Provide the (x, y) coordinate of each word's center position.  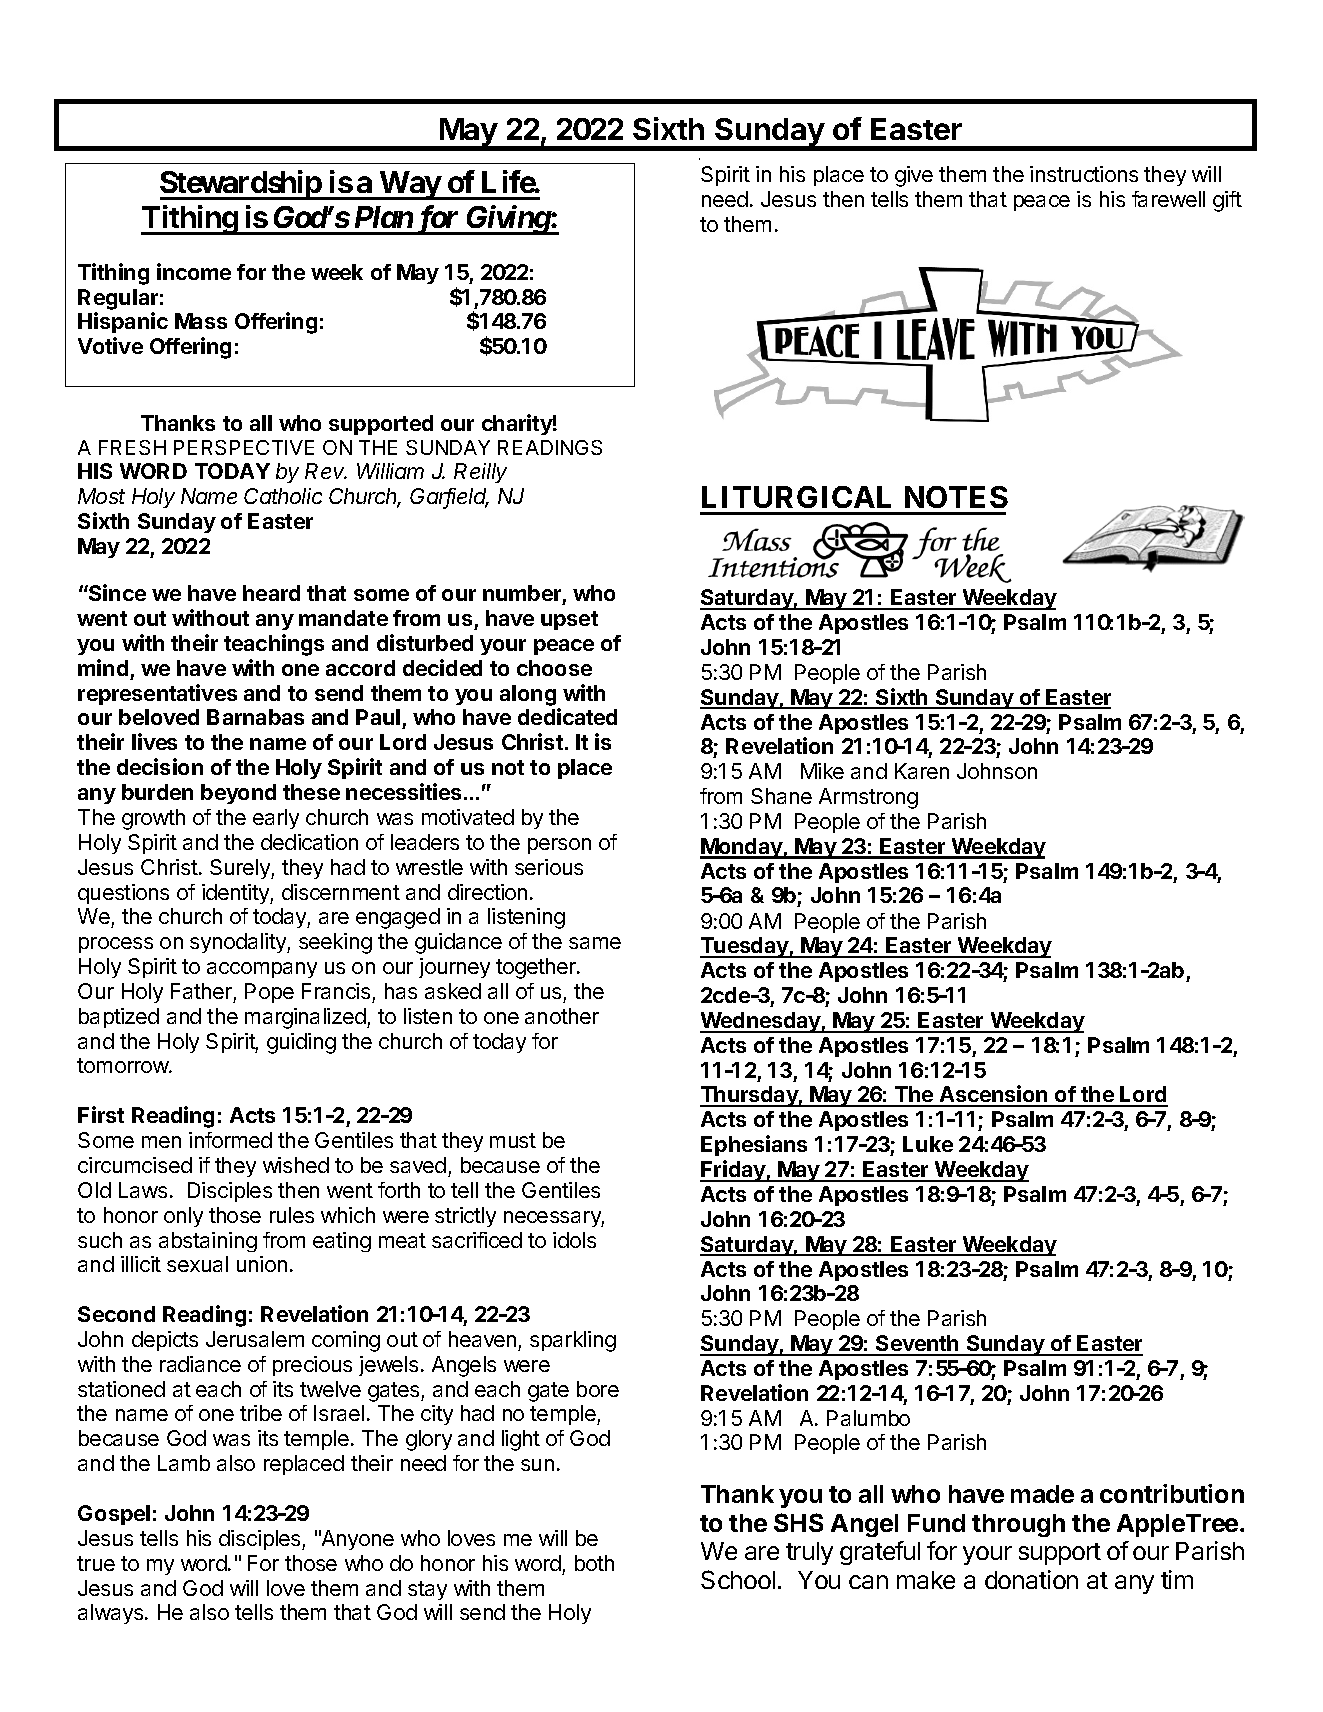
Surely (241, 869)
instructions (1084, 174)
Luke (928, 1144)
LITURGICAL (796, 497)
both (594, 1563)
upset (569, 620)
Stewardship (241, 185)
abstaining (208, 1242)
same (595, 943)
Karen (922, 771)
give (914, 176)
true (96, 1563)
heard (271, 593)
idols (574, 1240)
